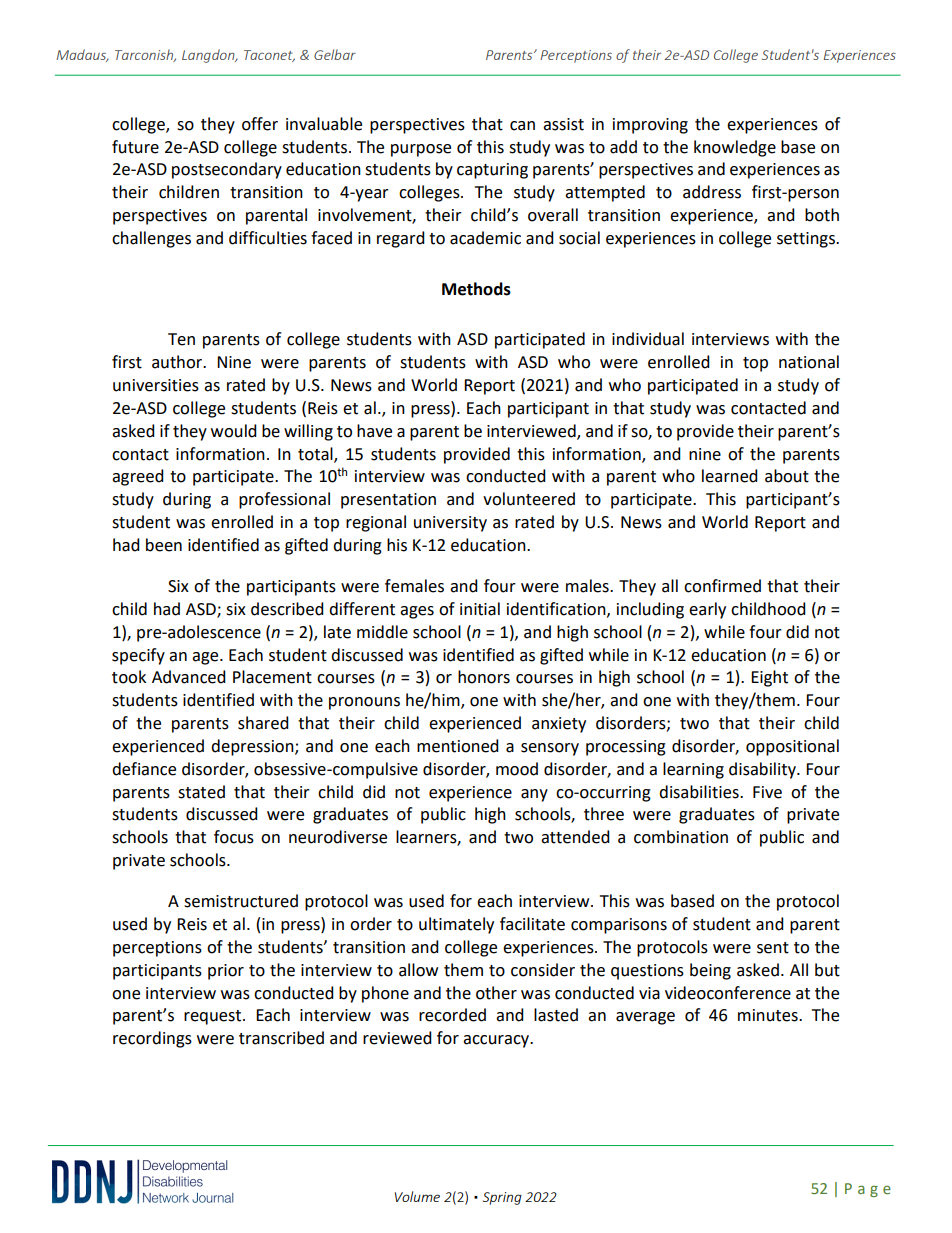  Describe the element at coordinates (234, 837) in the image. I see `focus` at that location.
